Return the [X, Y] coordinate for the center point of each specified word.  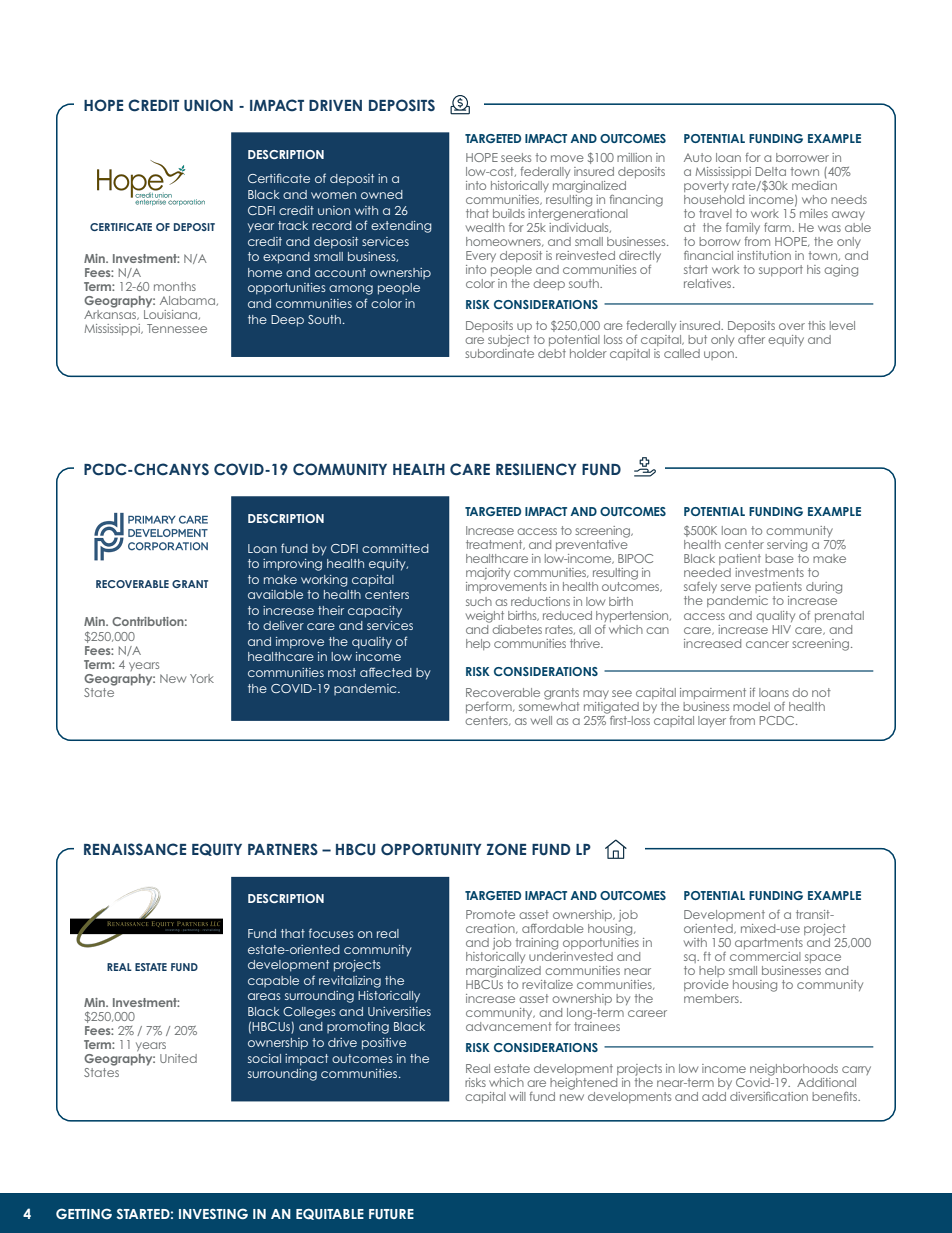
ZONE [506, 849]
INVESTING [213, 1213]
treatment [495, 545]
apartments [769, 943]
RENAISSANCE [135, 849]
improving [292, 565]
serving [787, 546]
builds [509, 213]
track [293, 225]
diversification [769, 1096]
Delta [771, 171]
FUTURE [391, 1214]
